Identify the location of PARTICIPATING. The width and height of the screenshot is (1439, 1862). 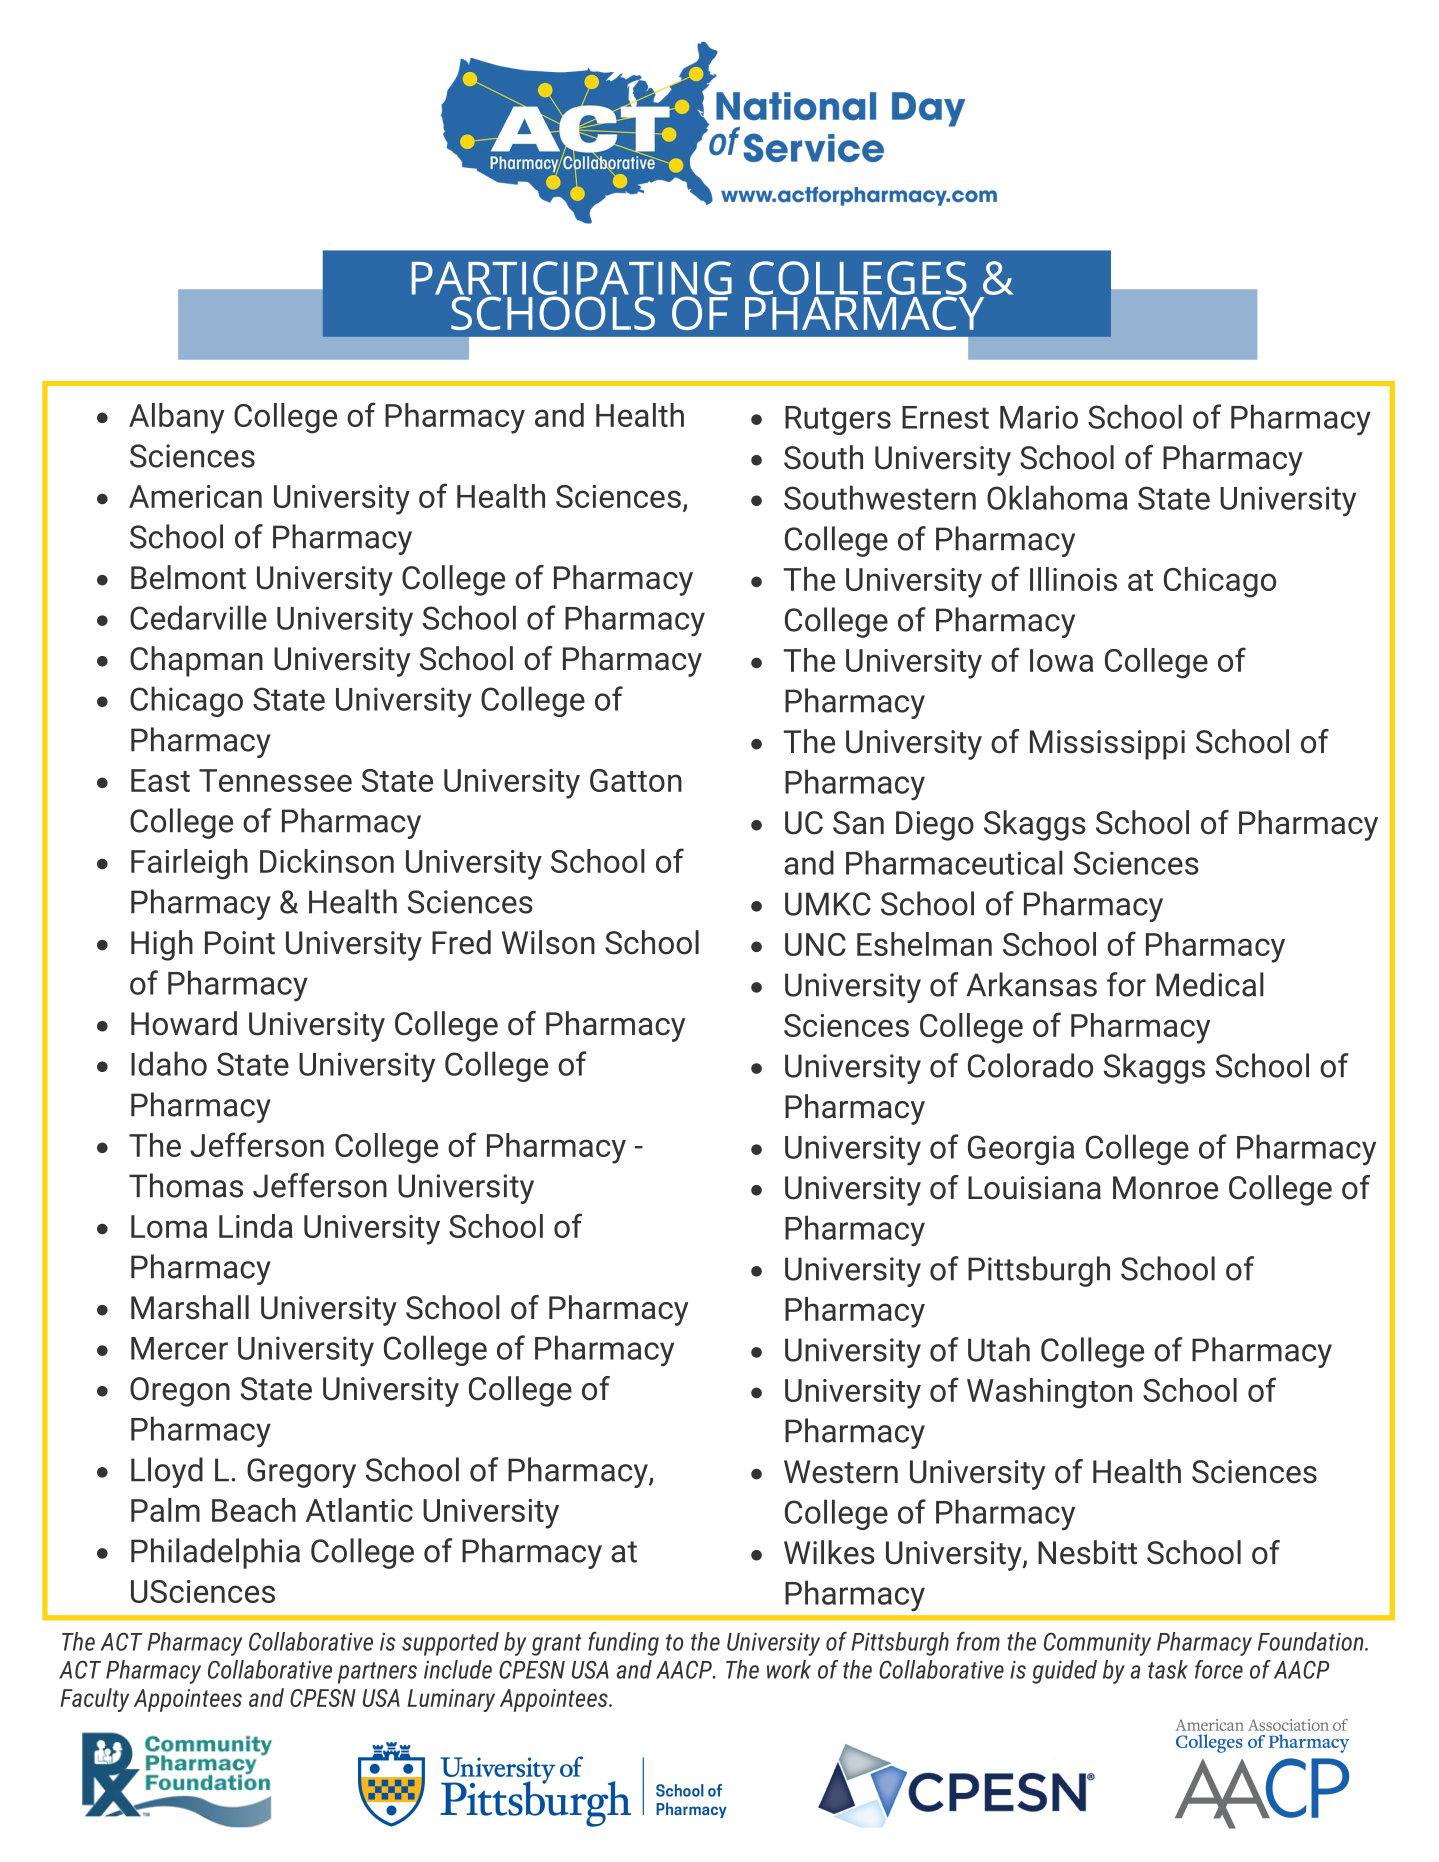
(572, 279).
